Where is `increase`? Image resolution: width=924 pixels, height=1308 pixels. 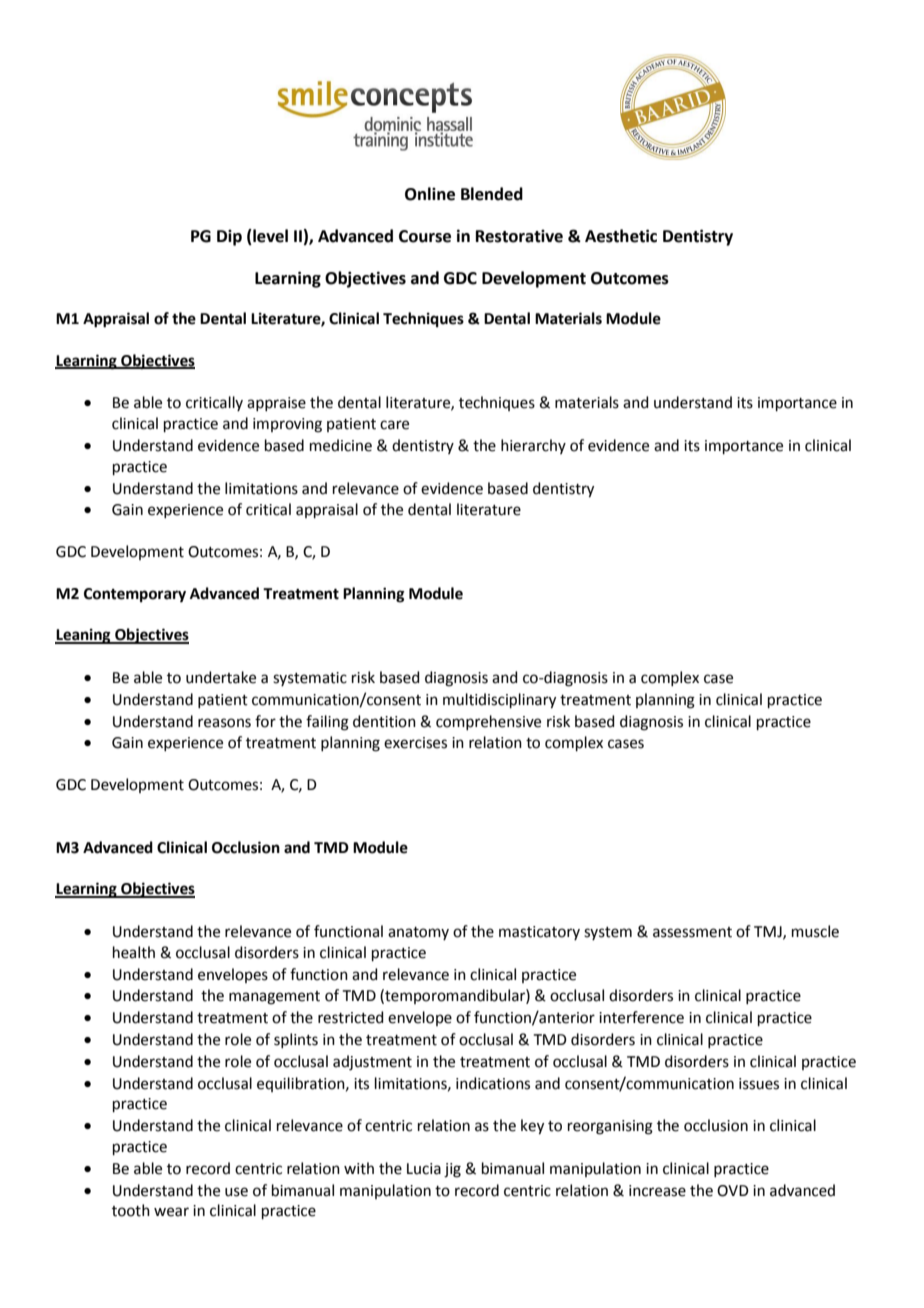 increase is located at coordinates (657, 1191).
